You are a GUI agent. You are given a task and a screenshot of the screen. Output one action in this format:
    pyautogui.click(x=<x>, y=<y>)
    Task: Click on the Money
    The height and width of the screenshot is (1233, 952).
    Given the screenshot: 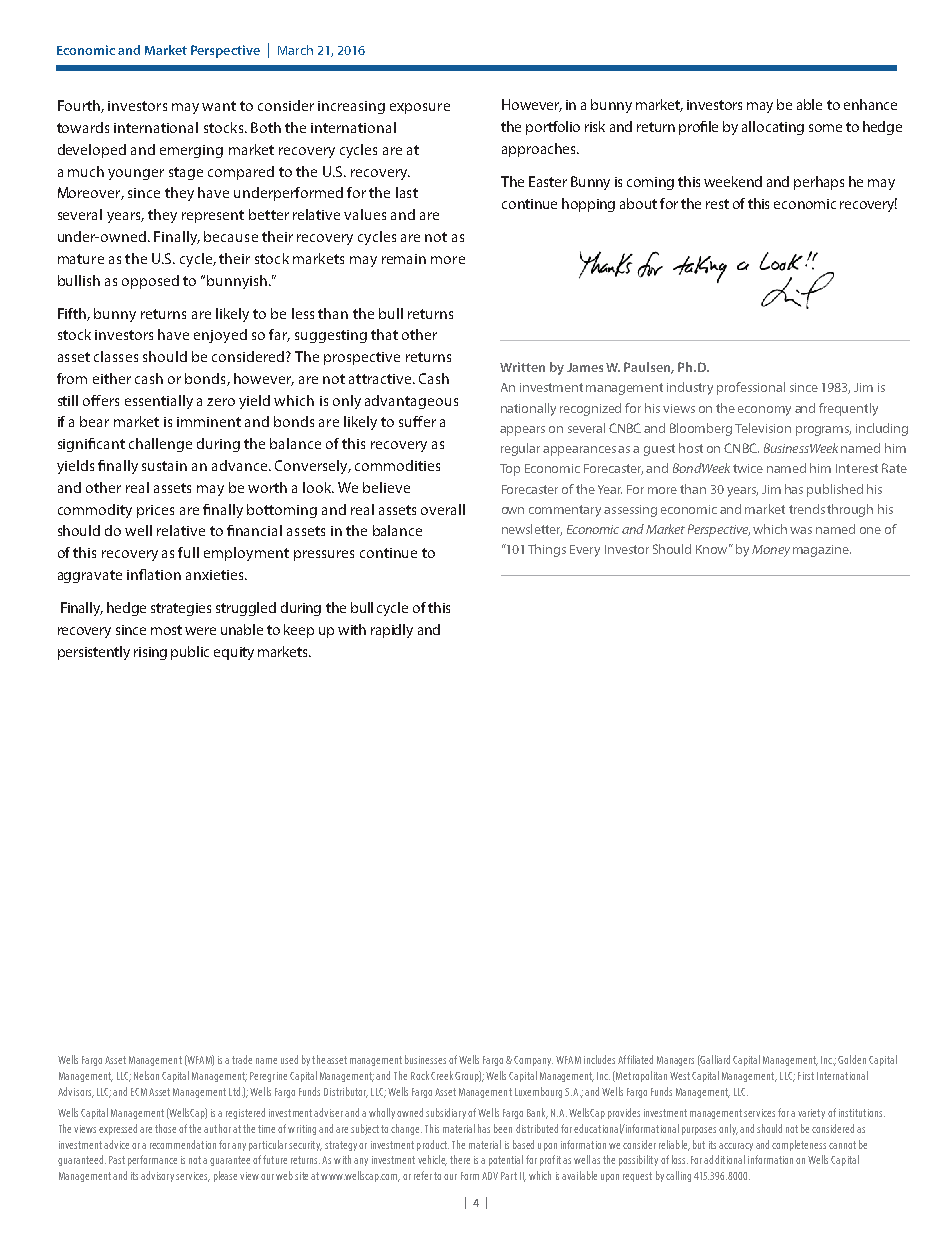 What is the action you would take?
    pyautogui.click(x=771, y=551)
